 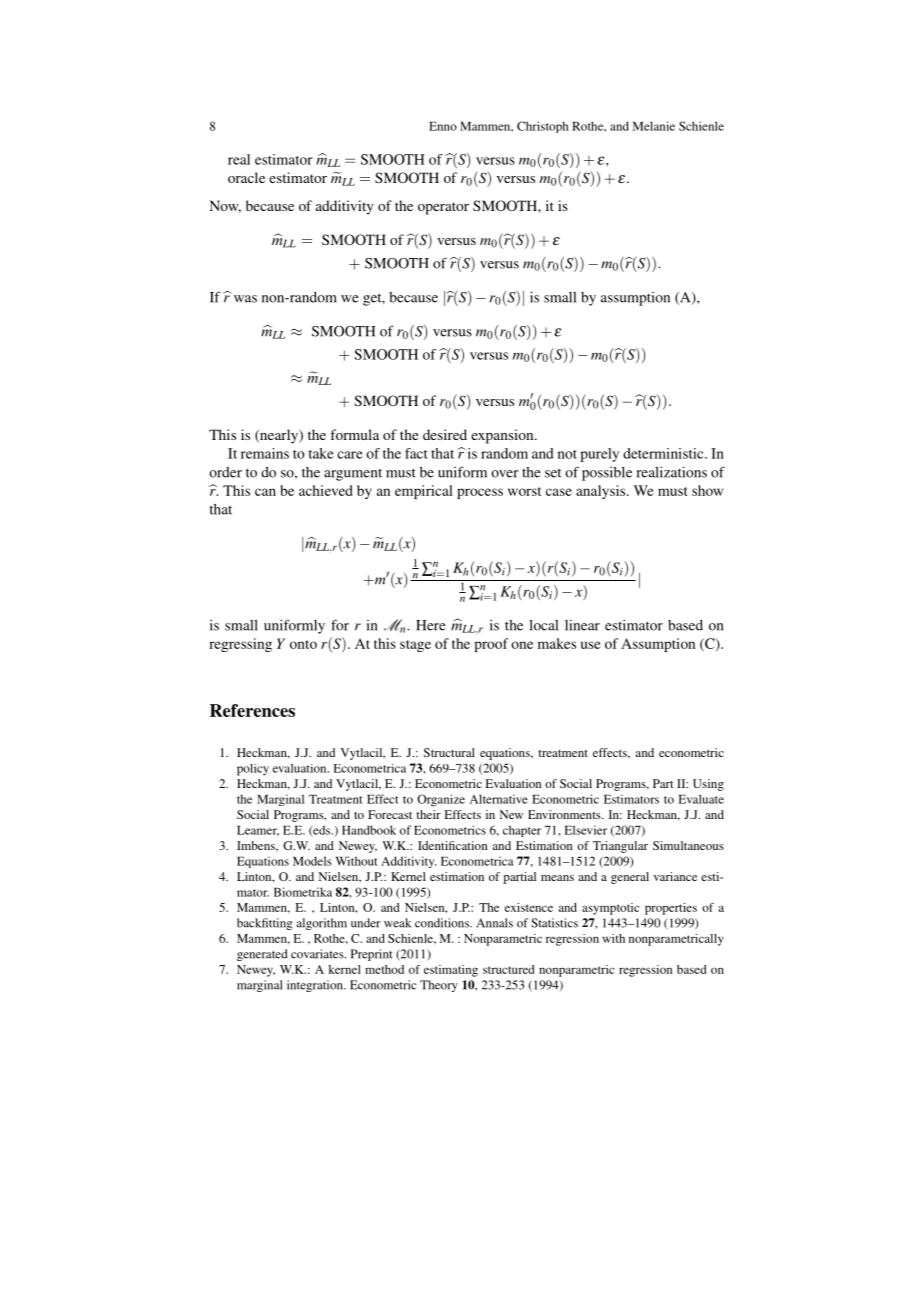 What do you see at coordinates (607, 474) in the document?
I see `possible` at bounding box center [607, 474].
